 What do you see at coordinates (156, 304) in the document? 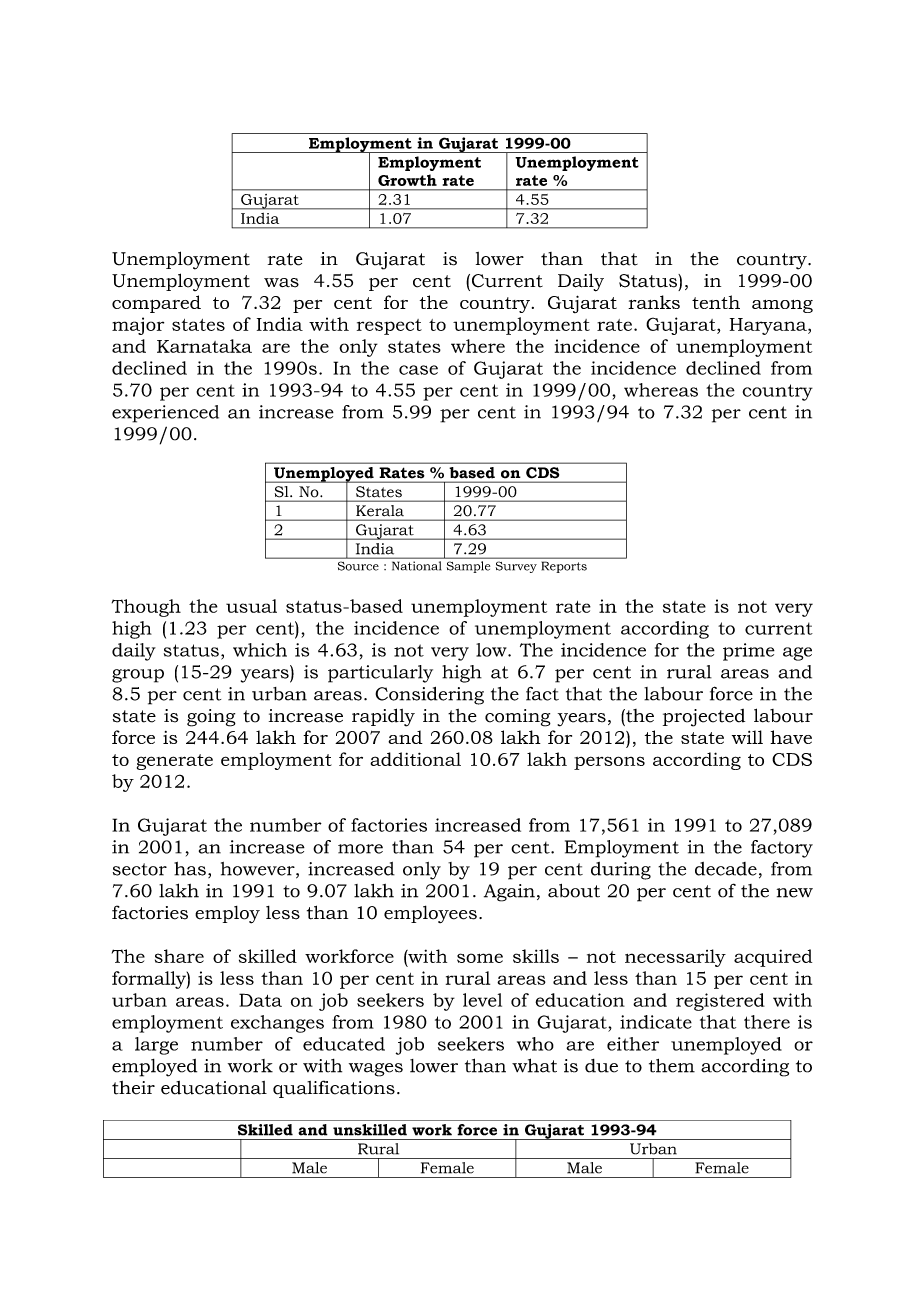
I see `compared` at bounding box center [156, 304].
